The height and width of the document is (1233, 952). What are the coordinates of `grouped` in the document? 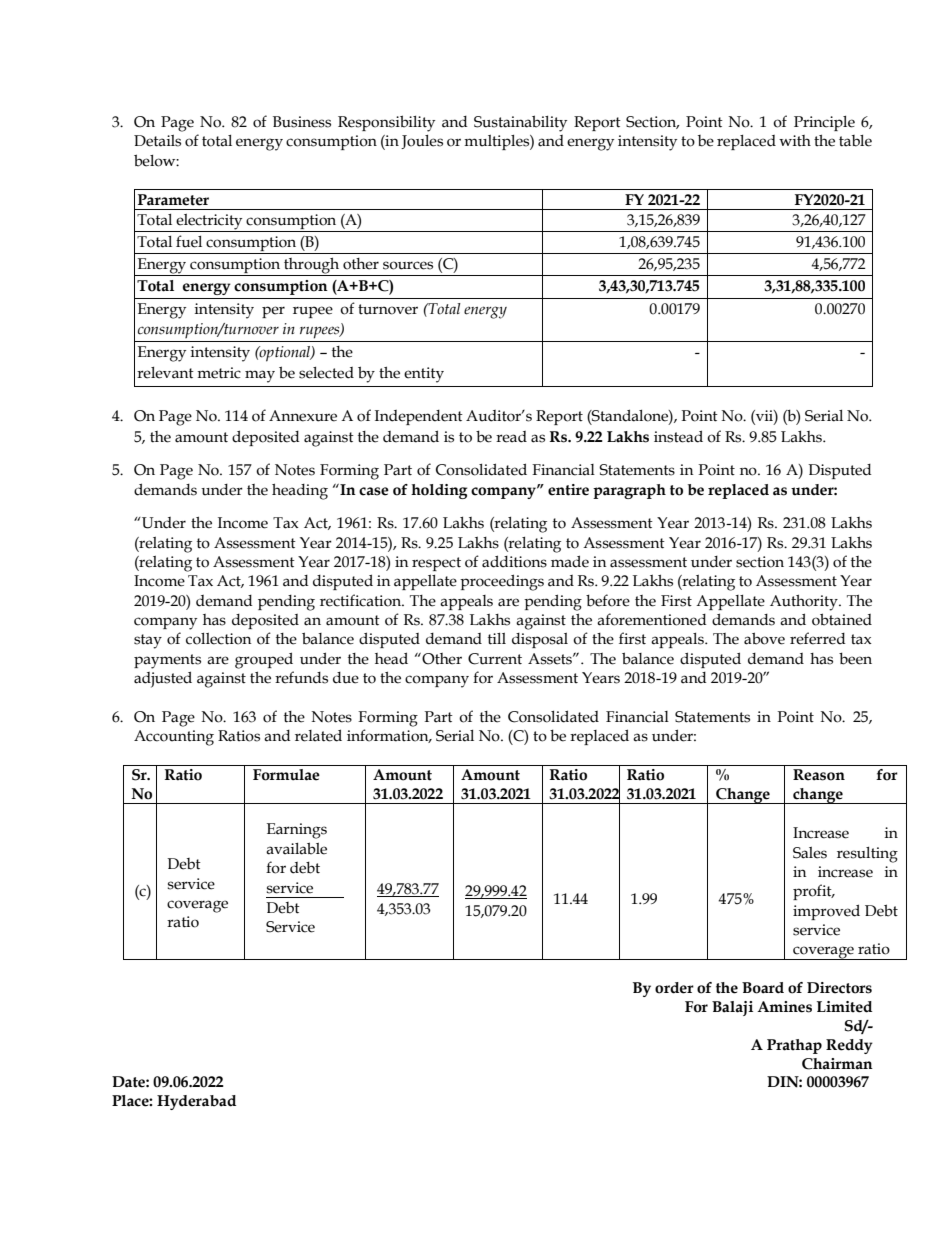 It's located at (264, 660).
